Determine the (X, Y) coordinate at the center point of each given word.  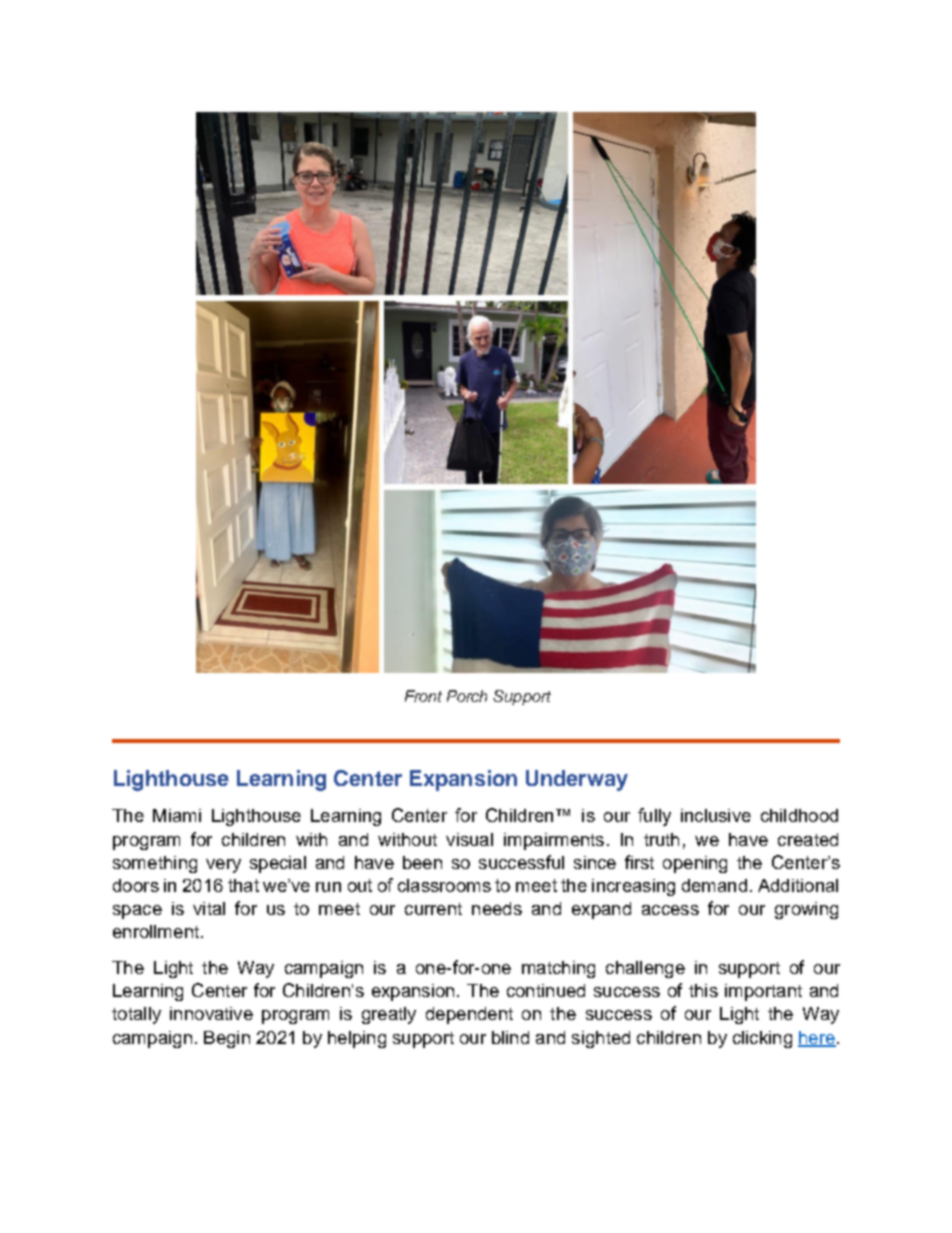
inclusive (716, 815)
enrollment (156, 931)
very (223, 866)
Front (423, 696)
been (422, 862)
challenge (645, 969)
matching (558, 969)
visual (469, 839)
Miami (177, 815)
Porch (467, 696)
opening (695, 864)
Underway (577, 780)
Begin (227, 1039)
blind (510, 1037)
